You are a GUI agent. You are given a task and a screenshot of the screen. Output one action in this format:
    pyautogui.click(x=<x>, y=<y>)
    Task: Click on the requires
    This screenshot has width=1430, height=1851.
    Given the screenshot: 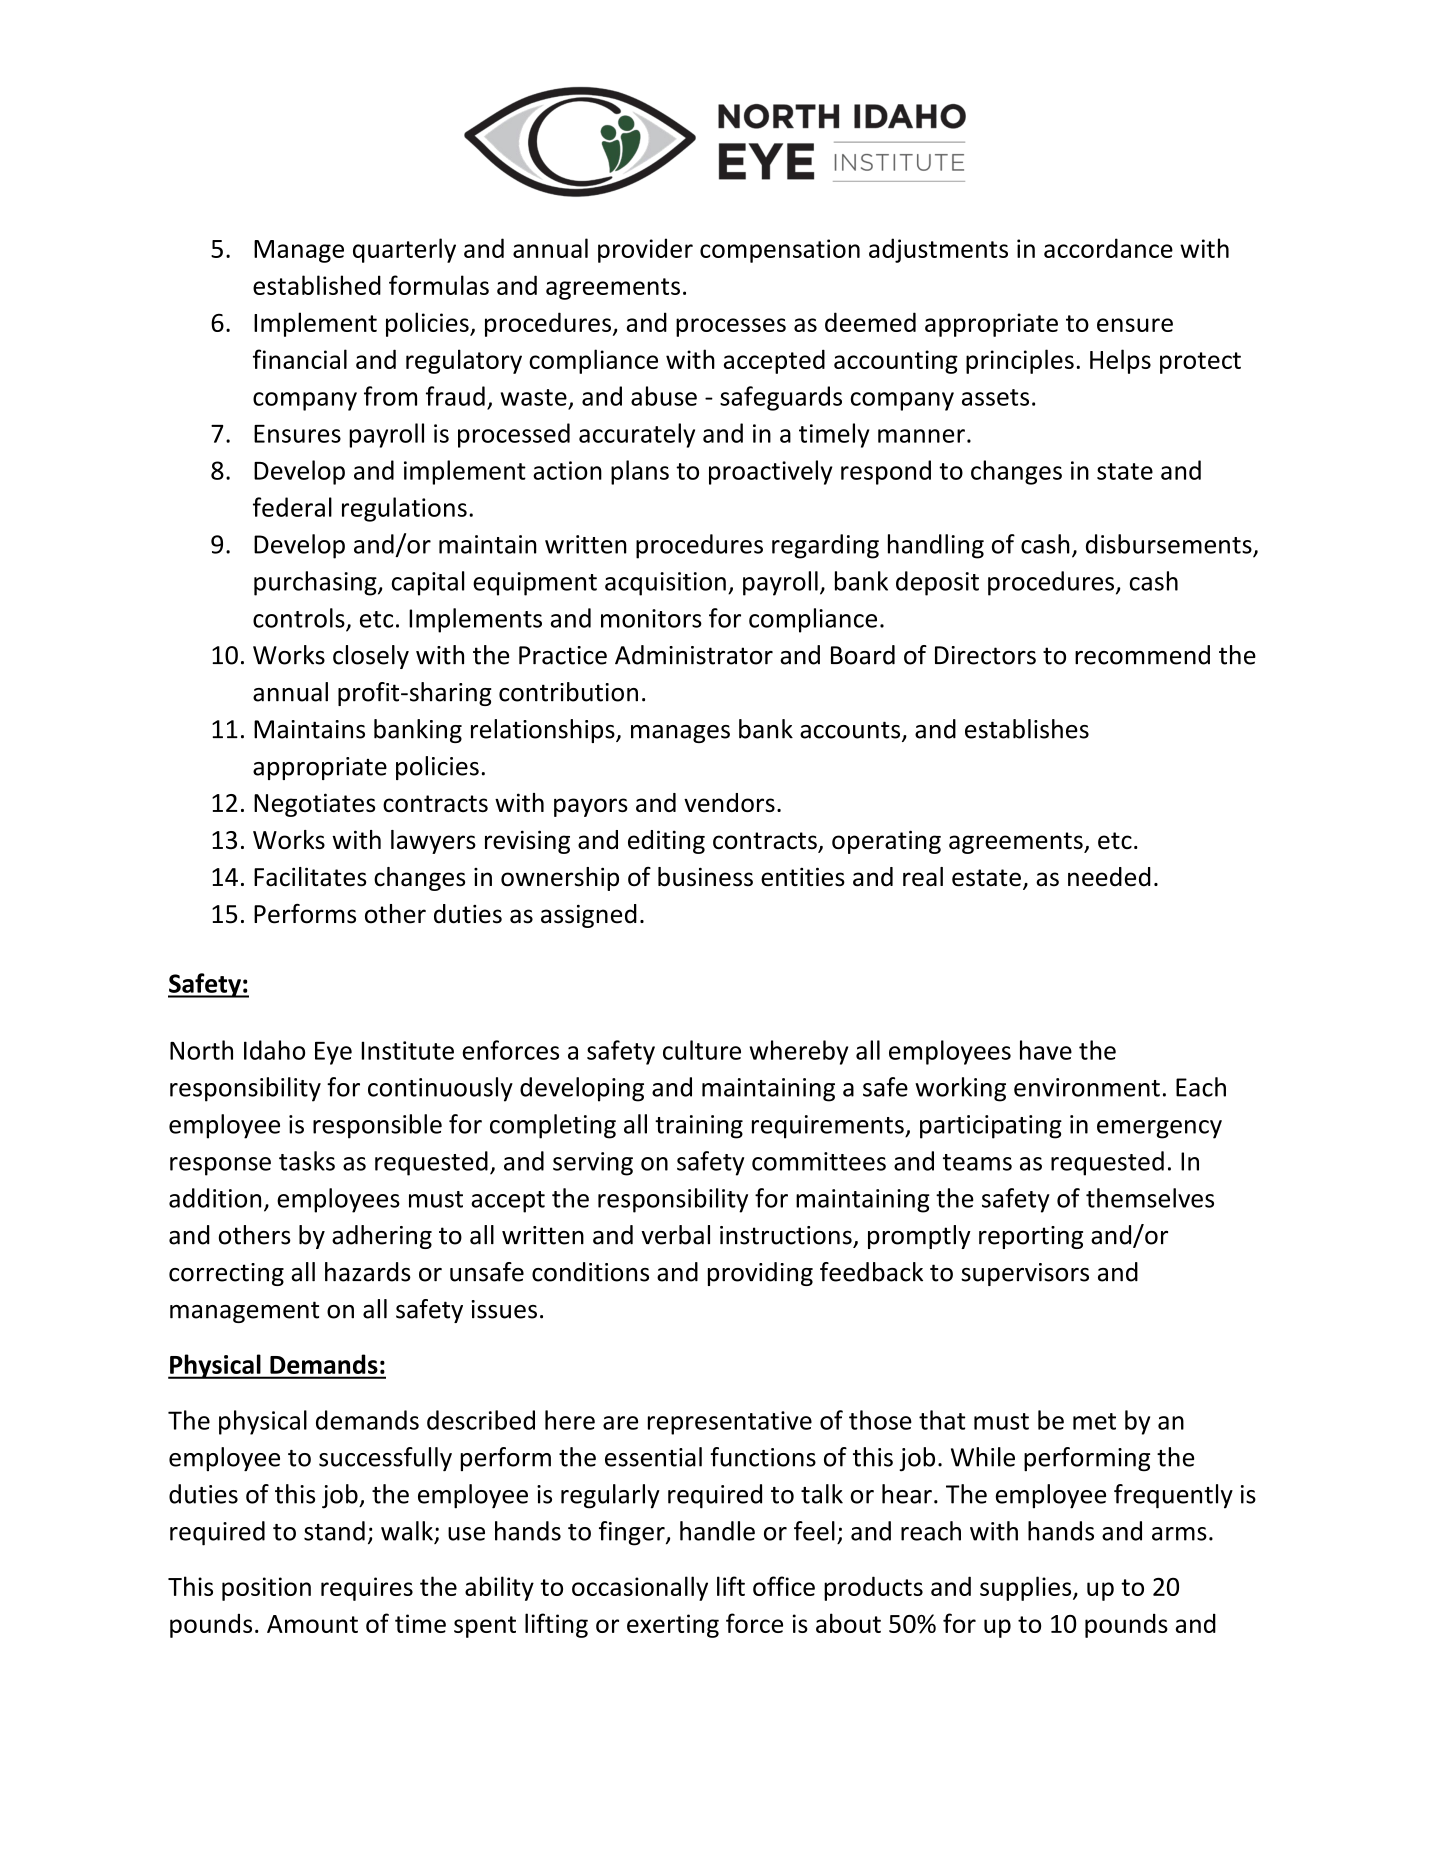 What is the action you would take?
    pyautogui.click(x=367, y=1589)
